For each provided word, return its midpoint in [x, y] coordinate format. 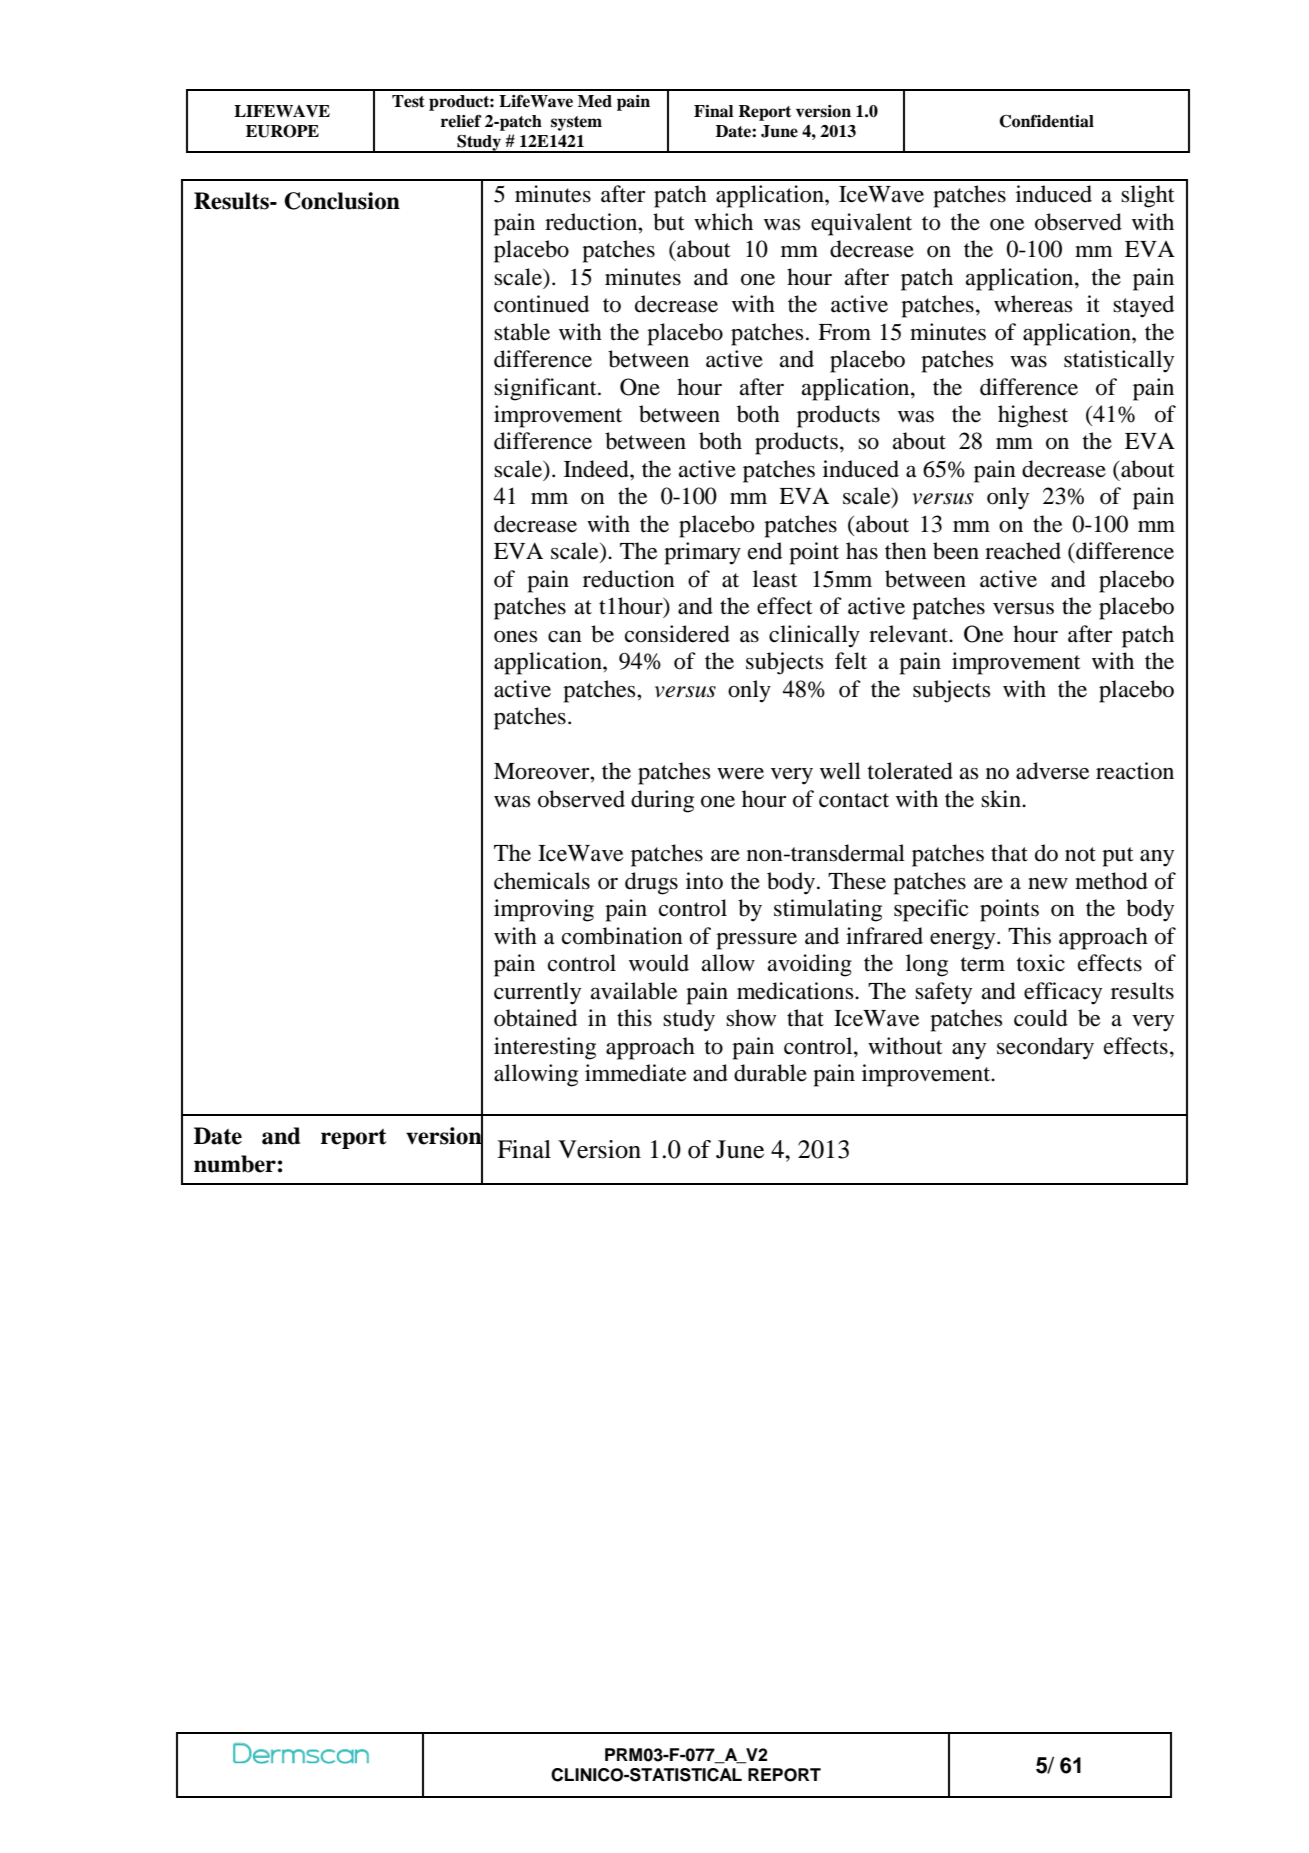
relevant [909, 634]
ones [515, 637]
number [235, 1164]
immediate [636, 1073]
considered [677, 634]
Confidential [1046, 121]
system [576, 123]
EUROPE [282, 131]
